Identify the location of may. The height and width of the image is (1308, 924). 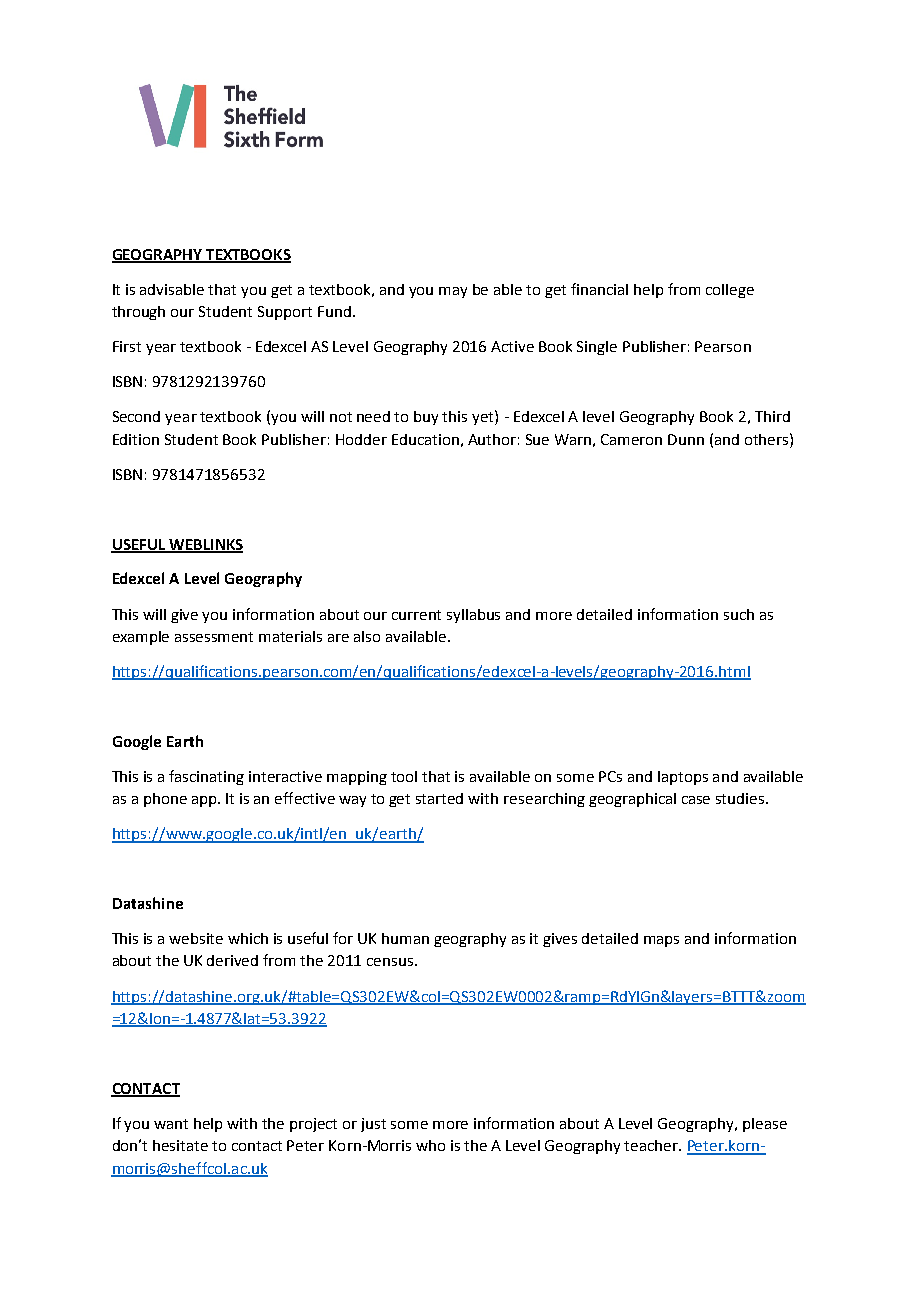
(453, 292).
